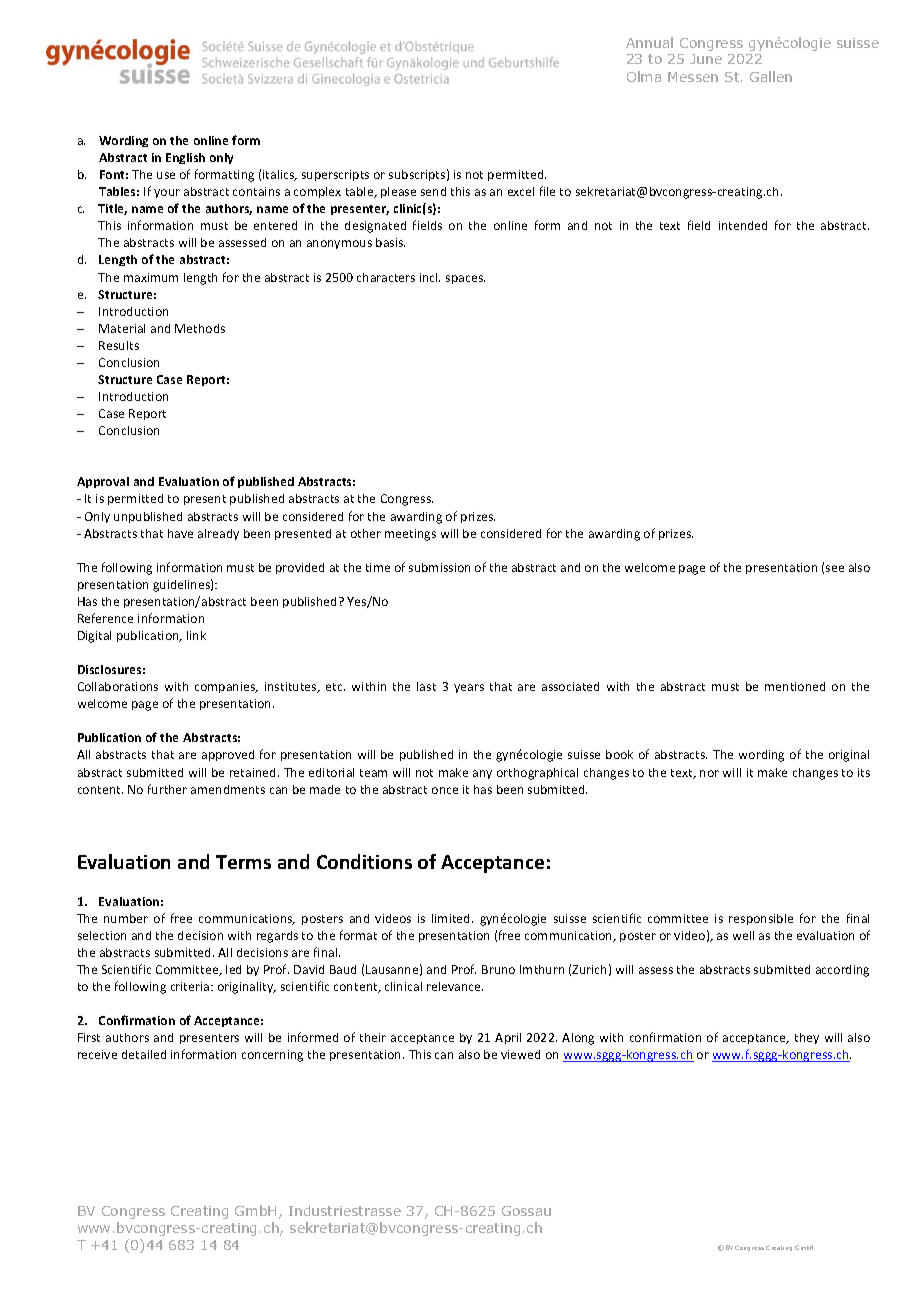 The width and height of the image is (924, 1308). What do you see at coordinates (439, 567) in the image?
I see `submission` at bounding box center [439, 567].
